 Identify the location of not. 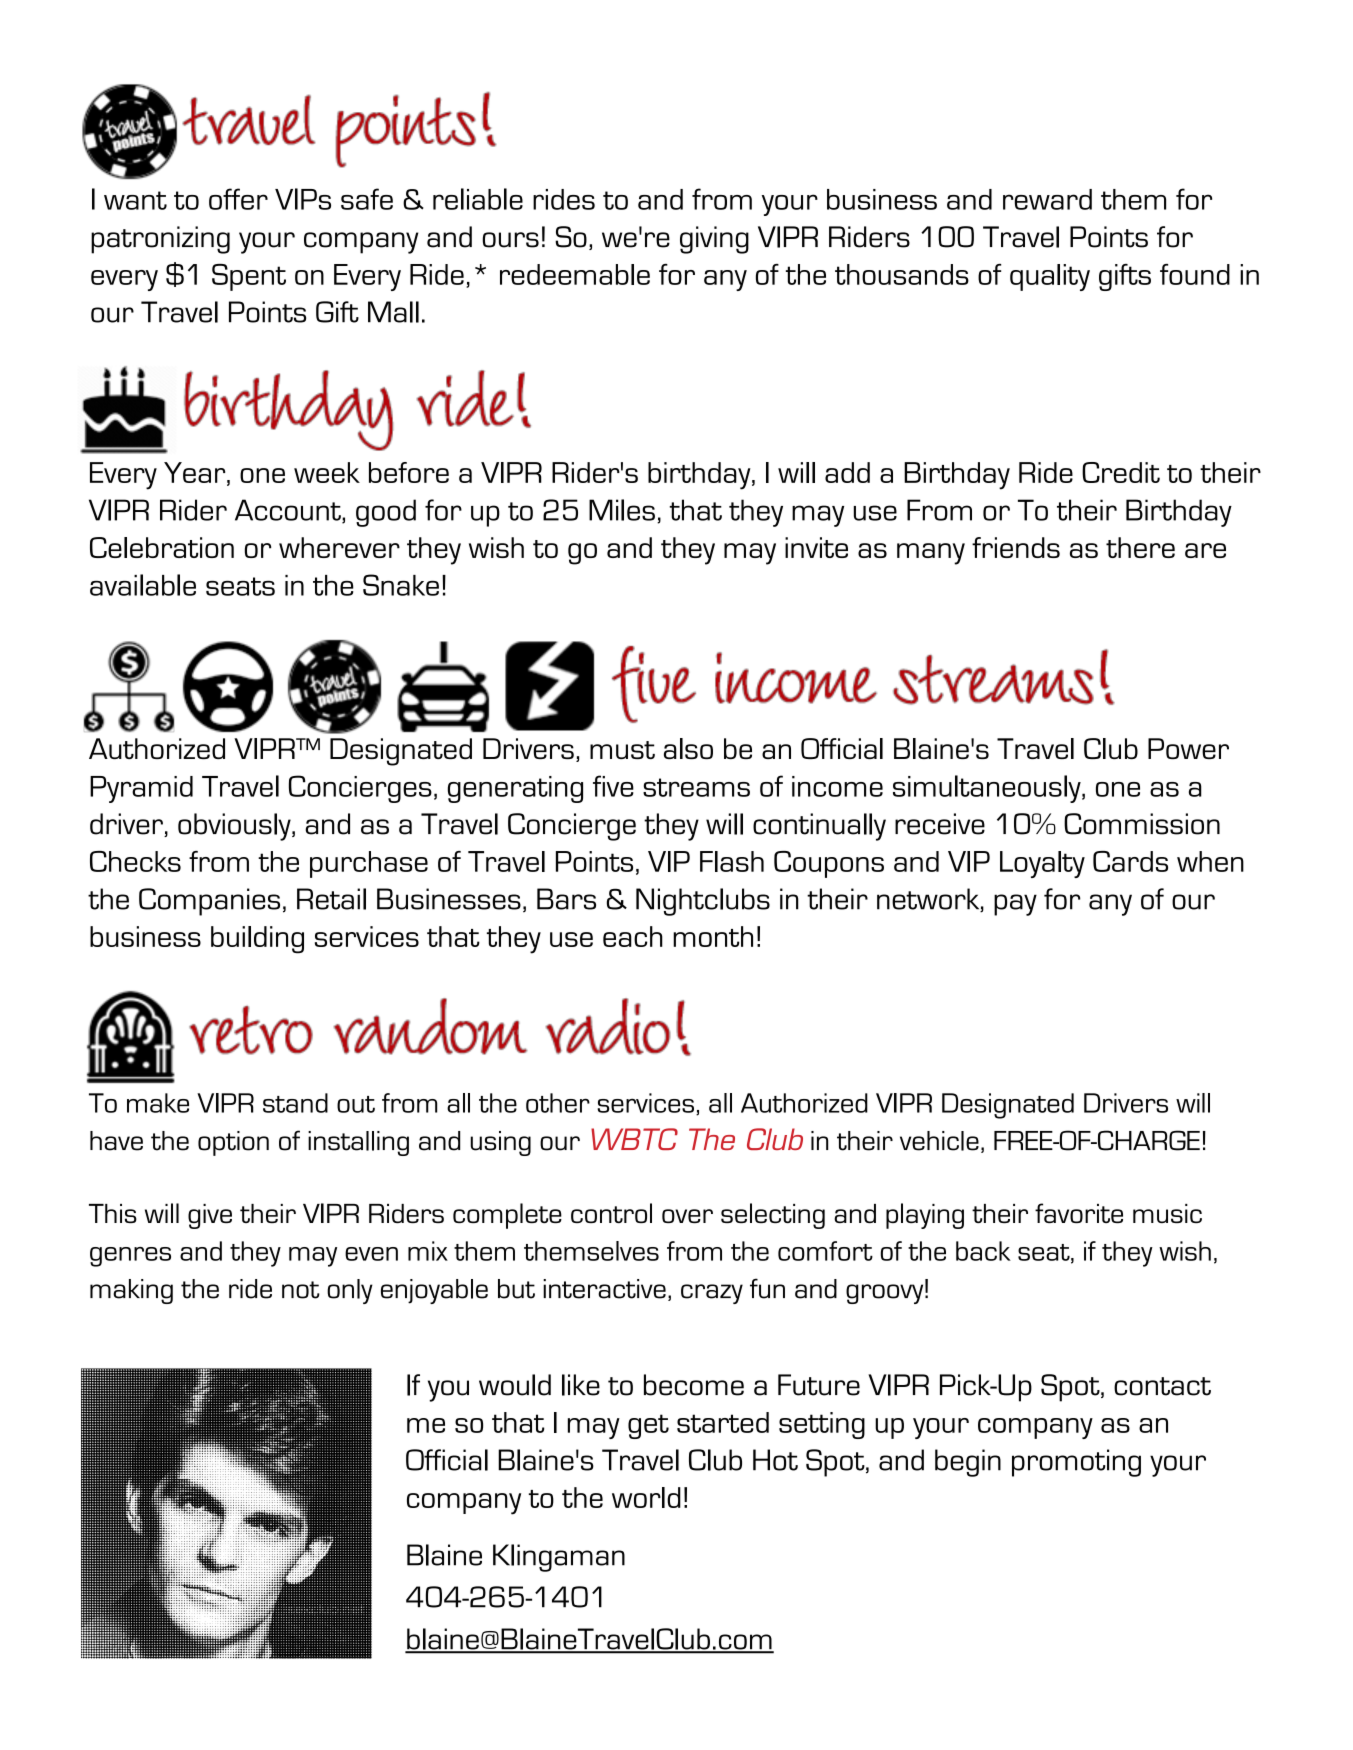
(301, 1290).
